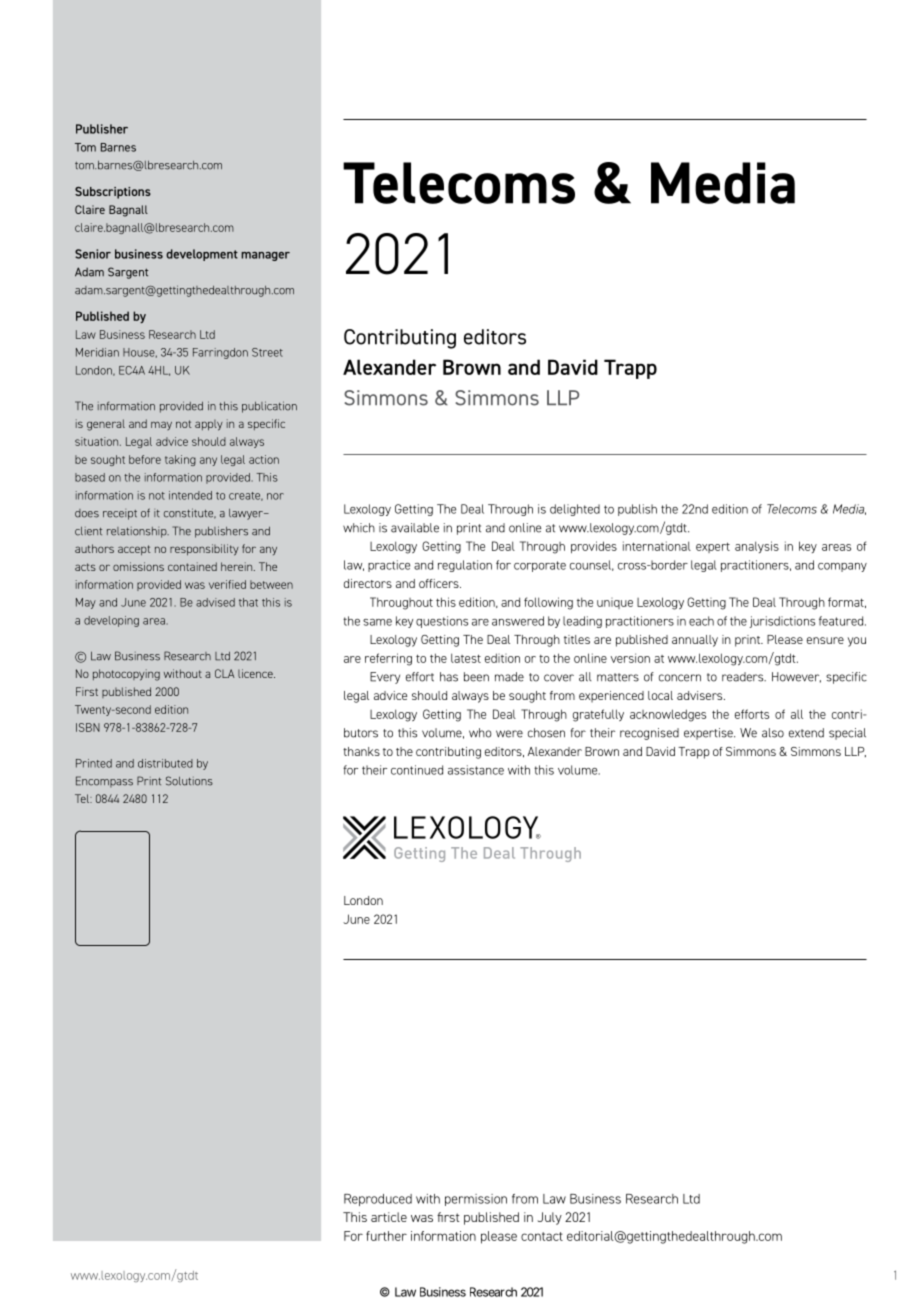 The image size is (924, 1308). I want to click on also, so click(773, 733).
